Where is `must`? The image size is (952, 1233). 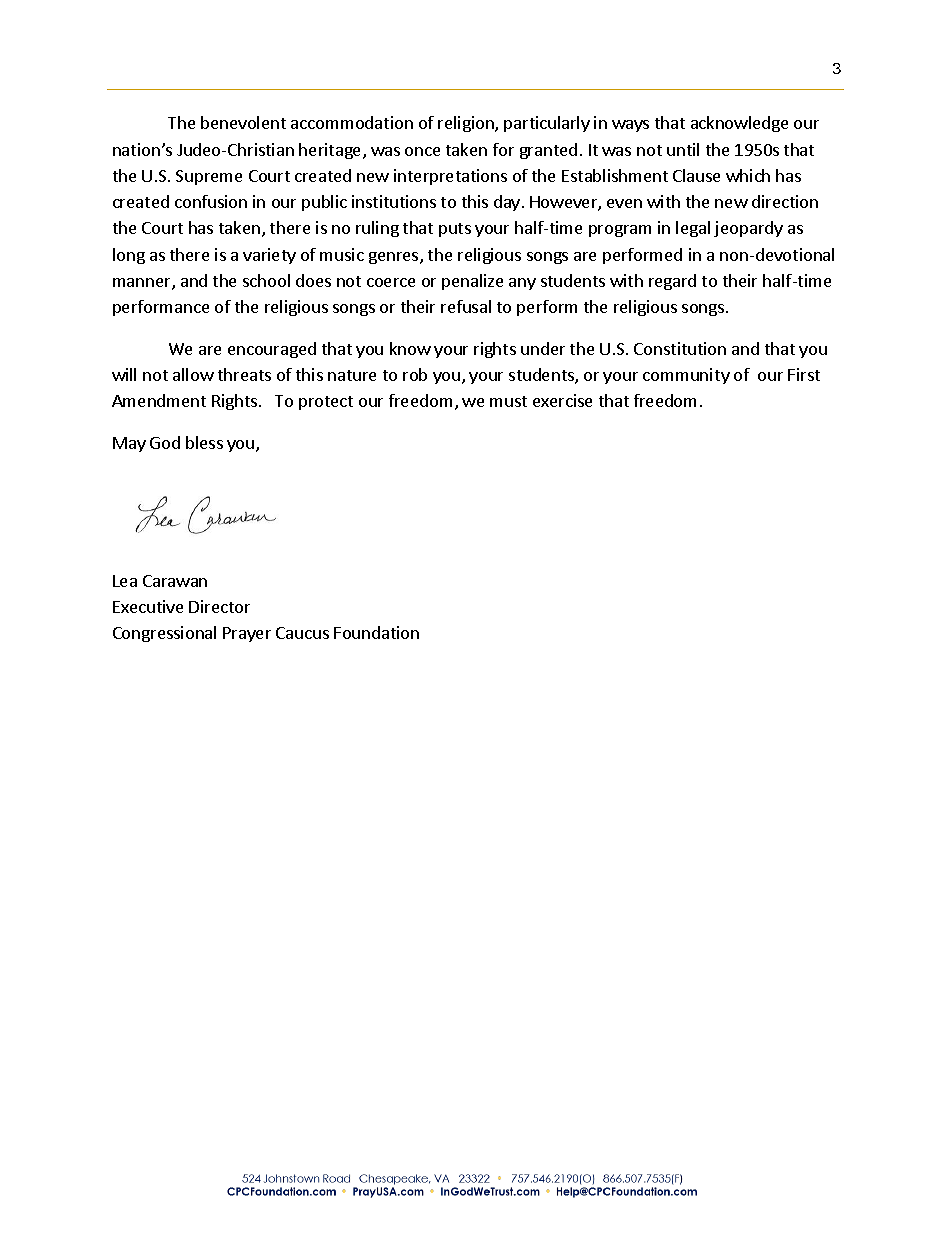 must is located at coordinates (508, 401).
